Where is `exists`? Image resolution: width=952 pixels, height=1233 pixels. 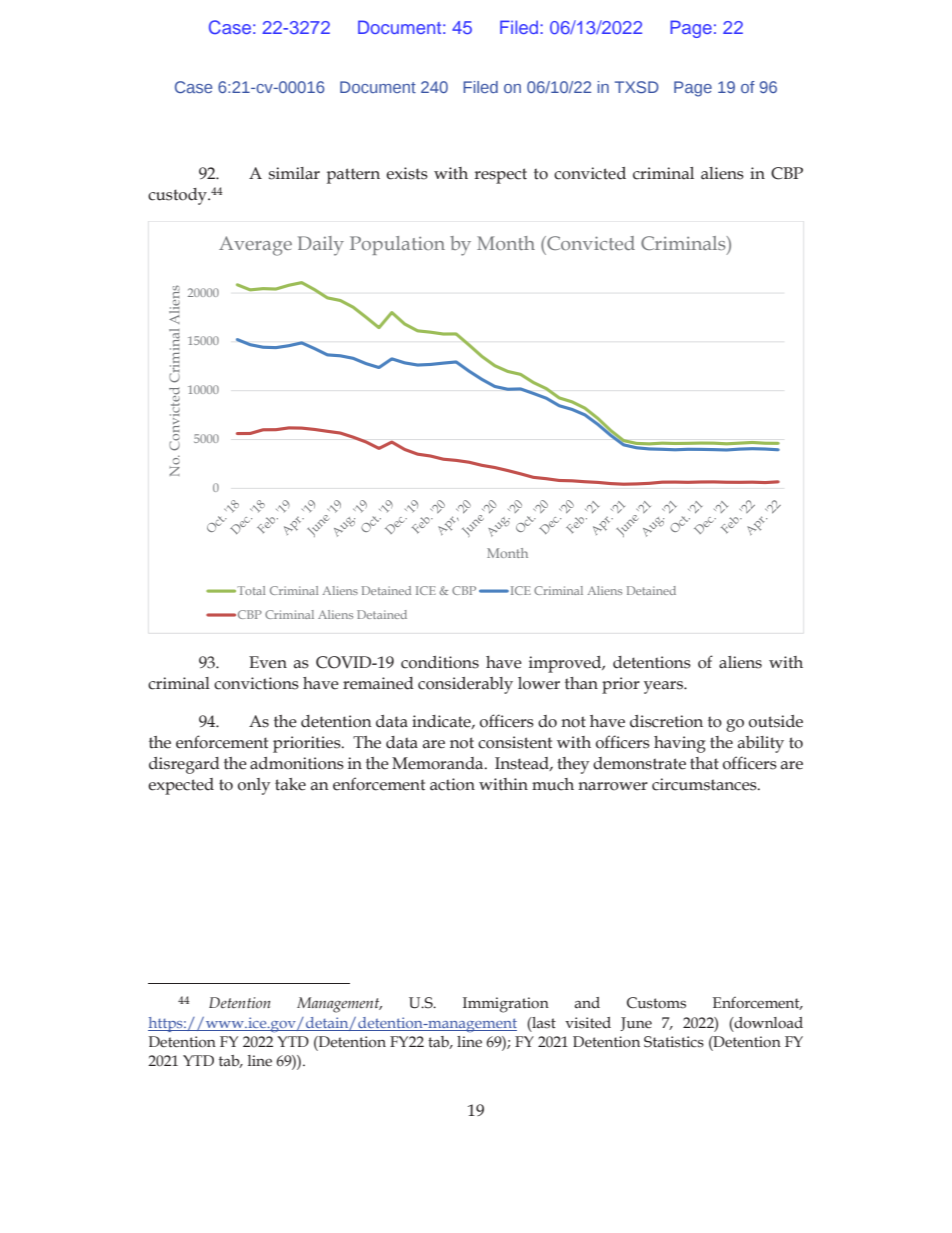 exists is located at coordinates (407, 173).
